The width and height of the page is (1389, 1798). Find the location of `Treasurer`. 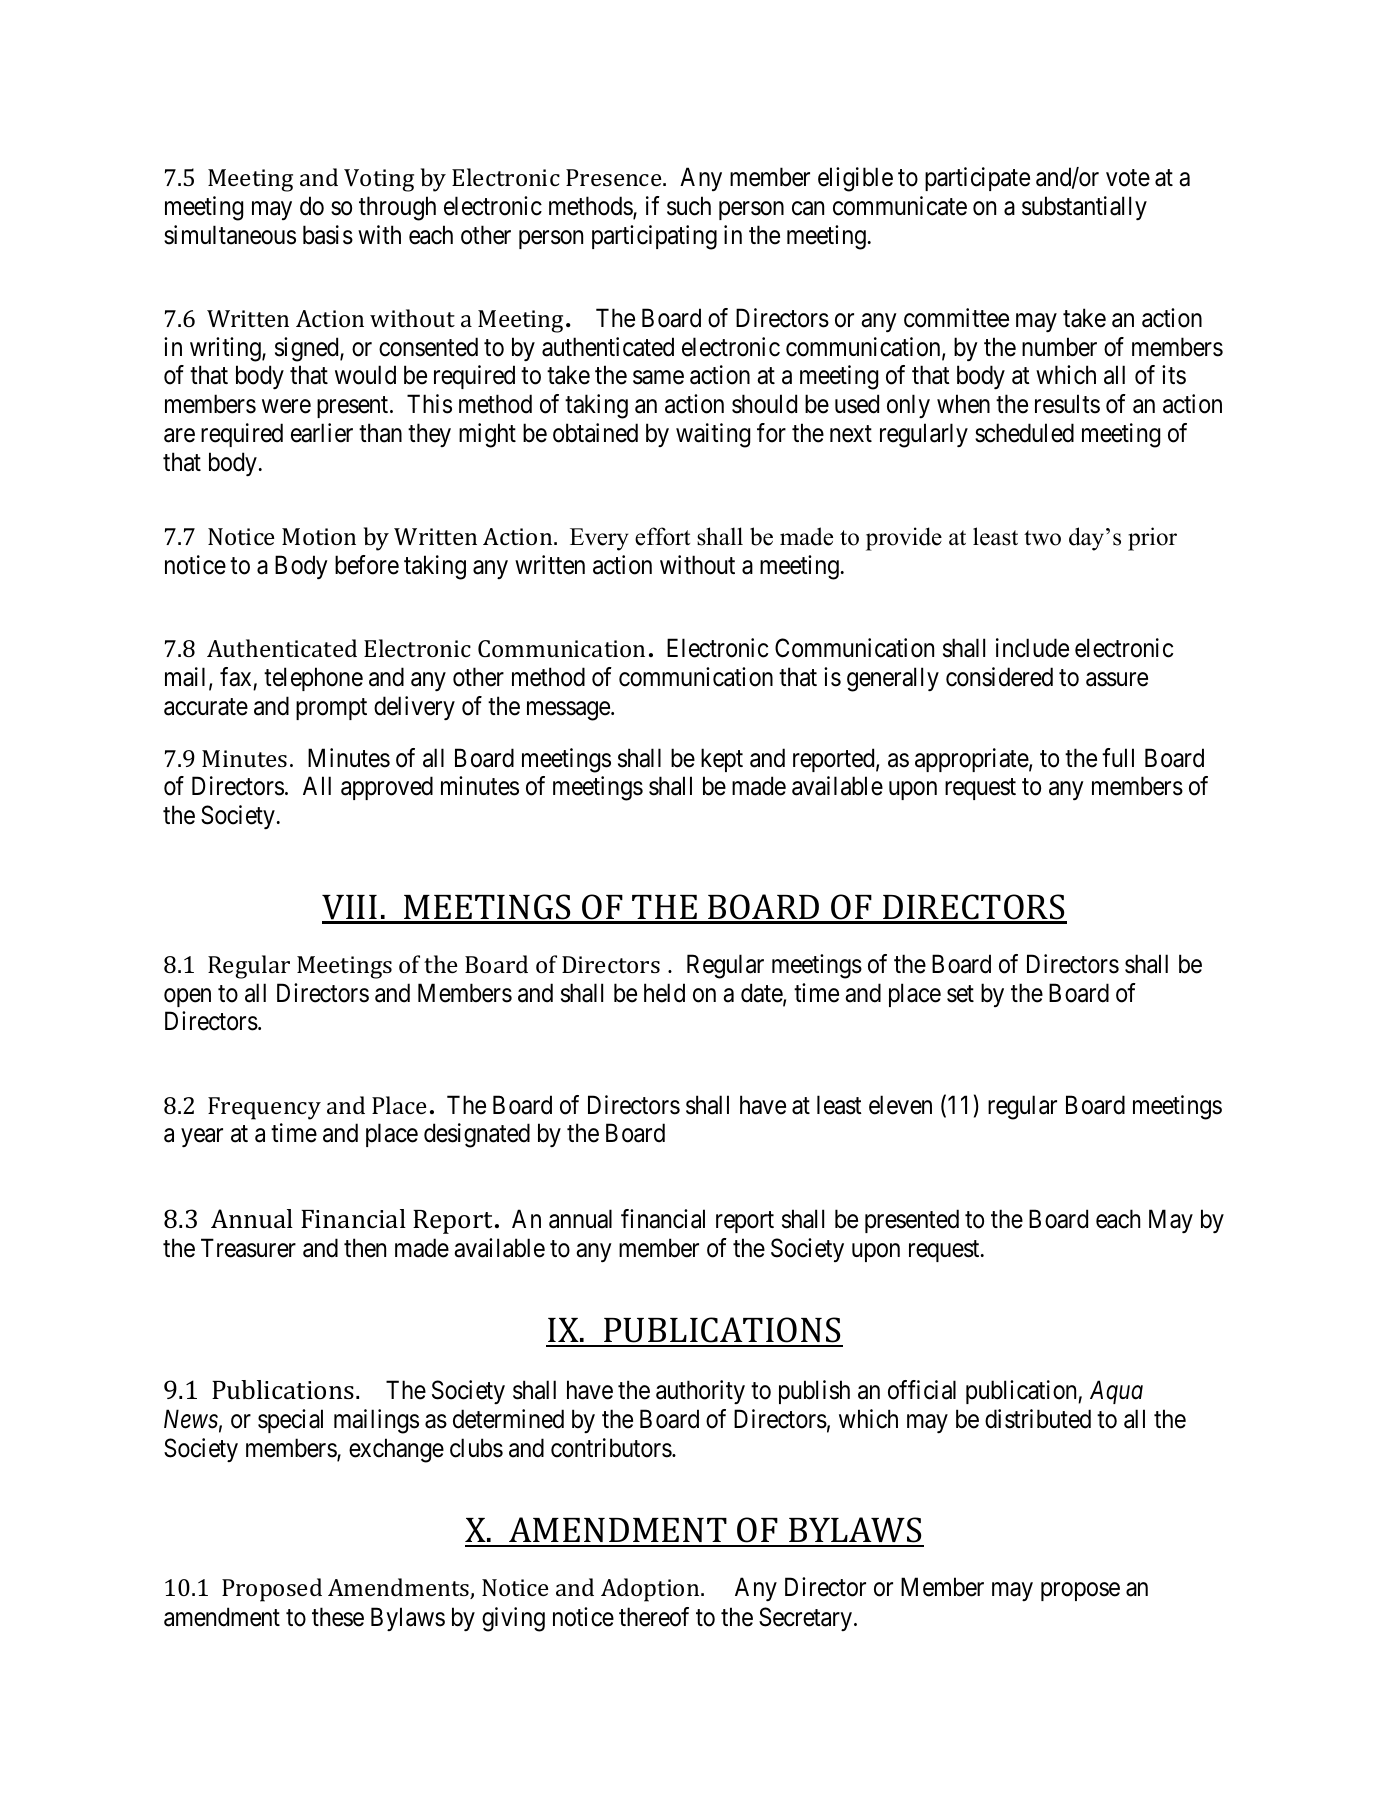

Treasurer is located at coordinates (248, 1248).
